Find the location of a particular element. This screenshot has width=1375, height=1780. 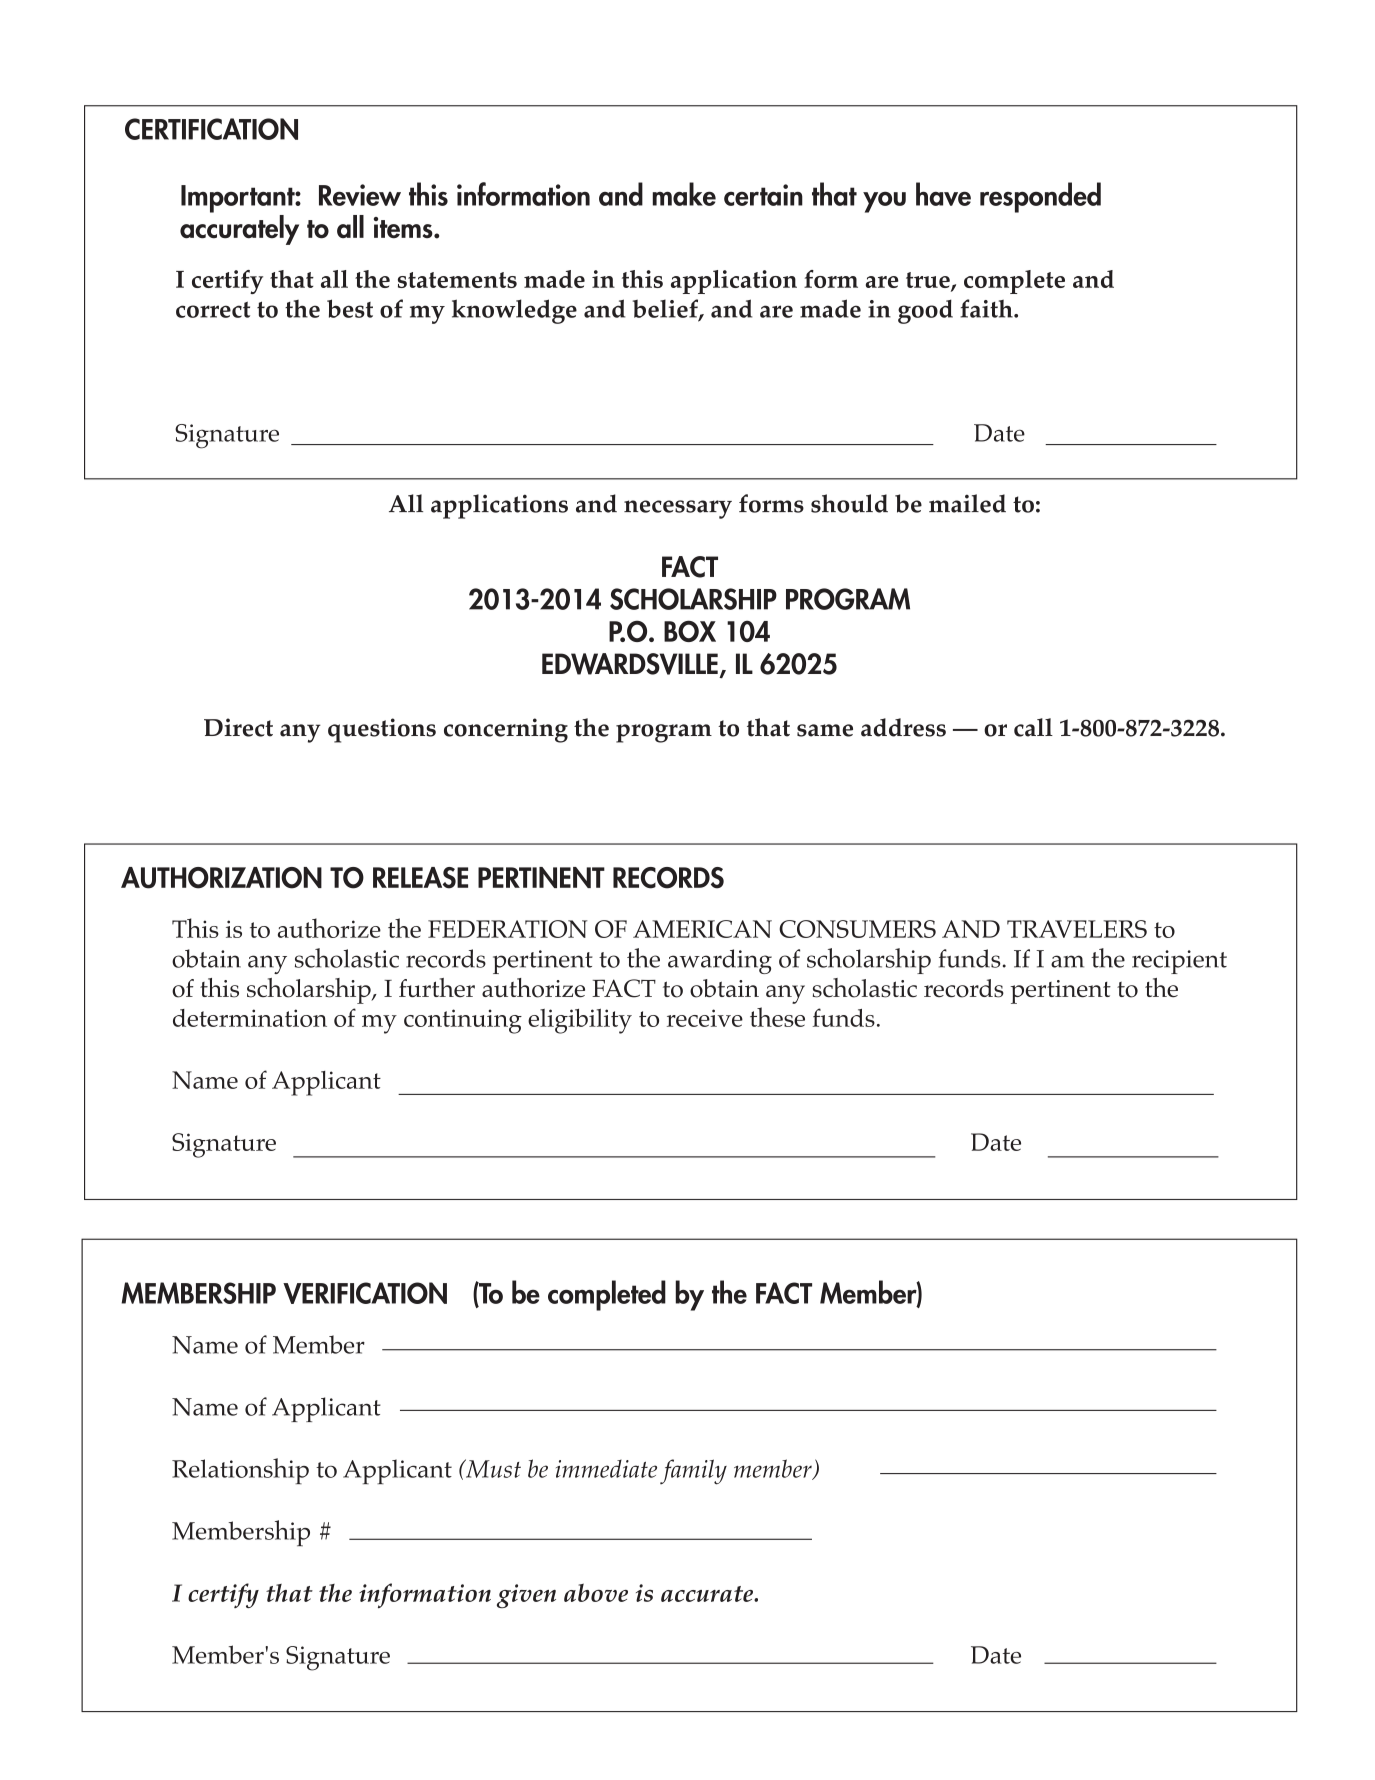

RELEASE is located at coordinates (420, 878).
